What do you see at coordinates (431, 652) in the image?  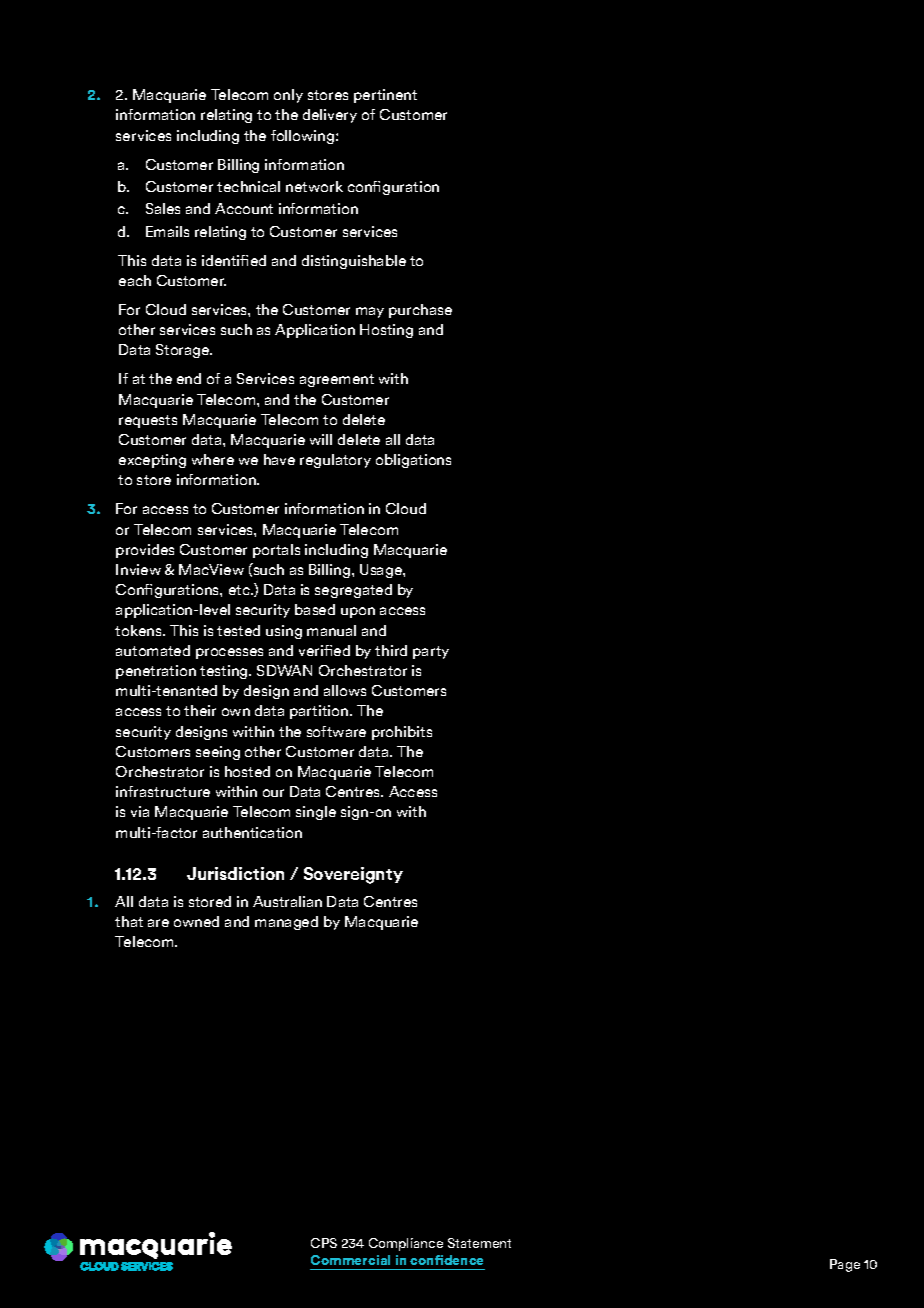 I see `party` at bounding box center [431, 652].
